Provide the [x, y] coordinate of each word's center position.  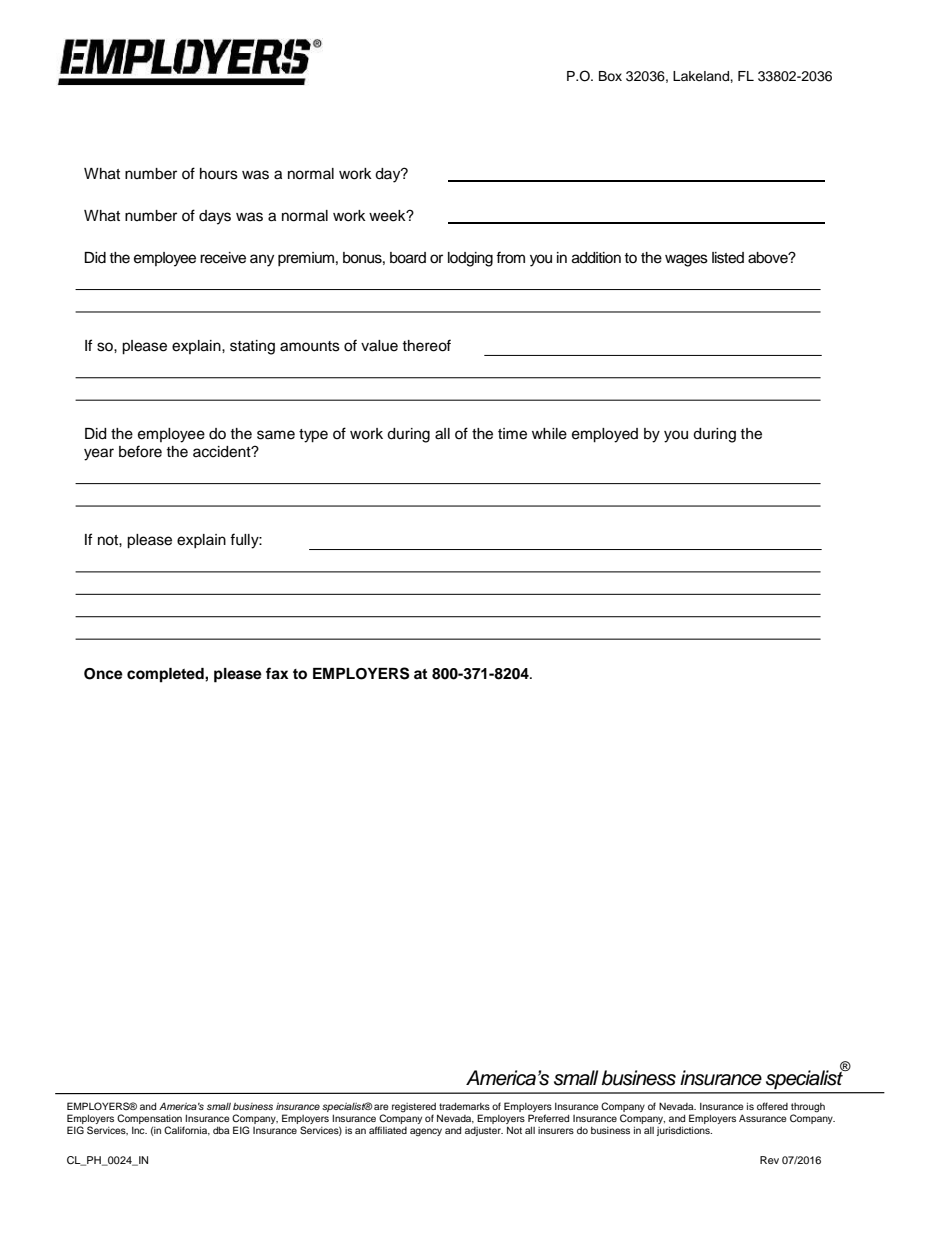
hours [219, 174]
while [549, 434]
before [140, 451]
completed [166, 675]
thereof [426, 345]
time [512, 434]
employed [605, 435]
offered [772, 1106]
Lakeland [702, 76]
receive [223, 258]
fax [277, 673]
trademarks [464, 1106]
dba [221, 1130]
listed [728, 258]
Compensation [150, 1120]
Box [610, 76]
